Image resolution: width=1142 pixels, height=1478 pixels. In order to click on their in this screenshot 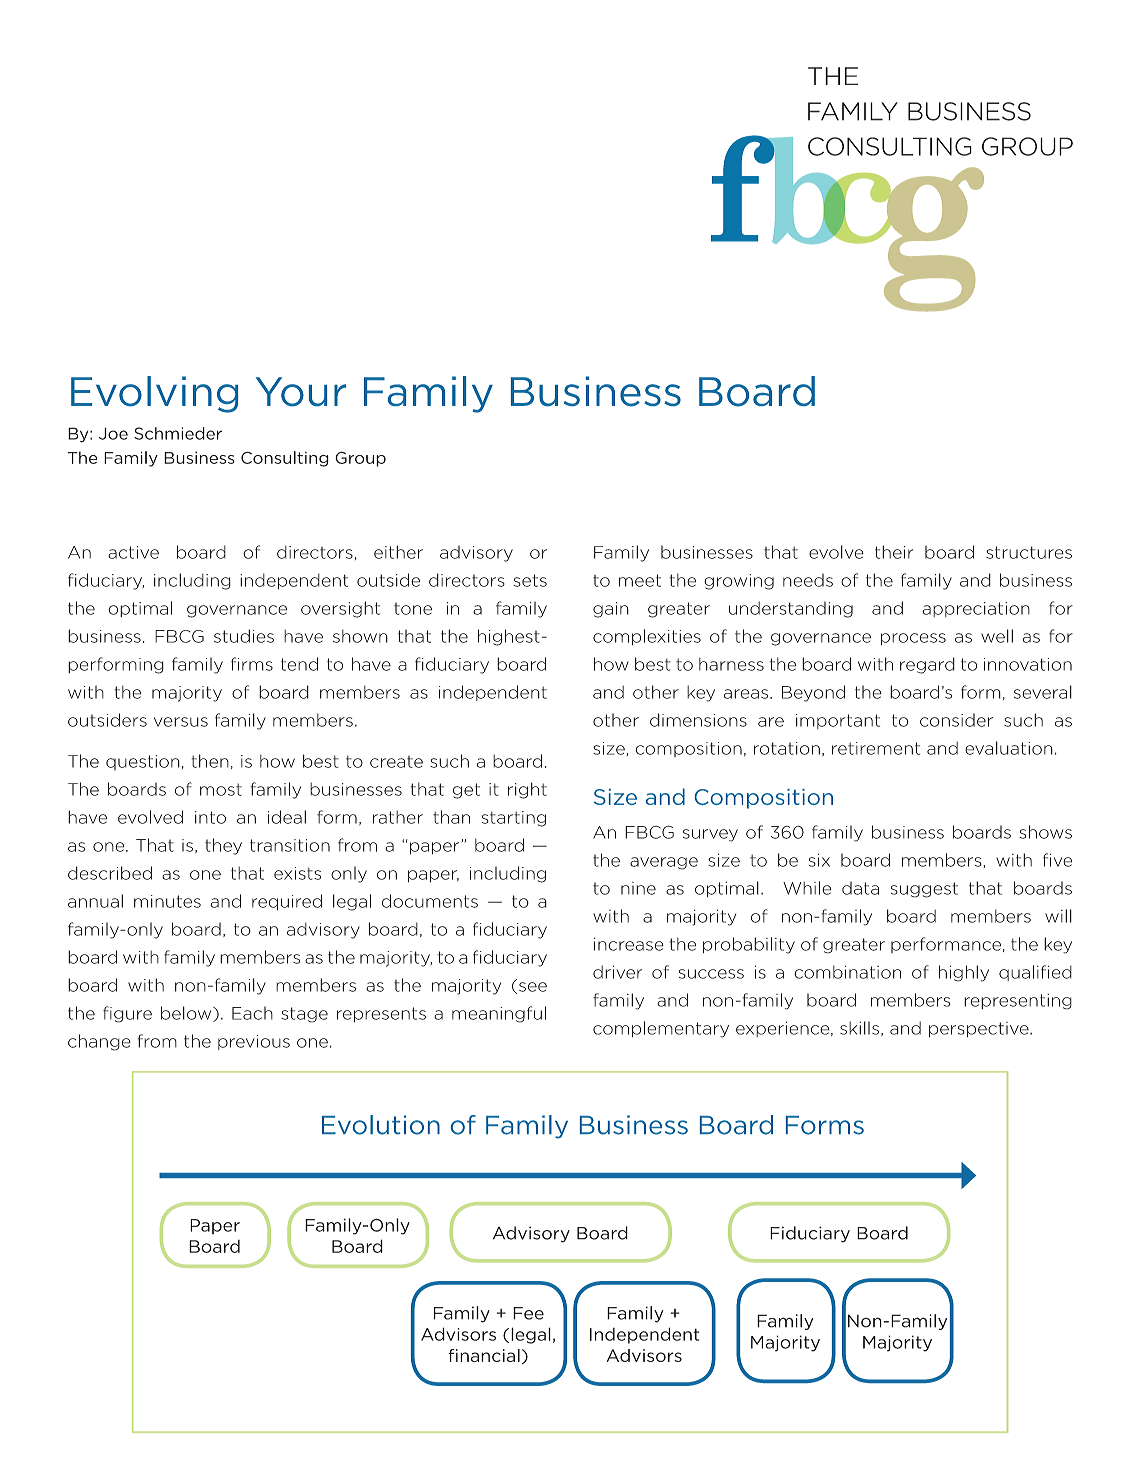, I will do `click(894, 552)`.
